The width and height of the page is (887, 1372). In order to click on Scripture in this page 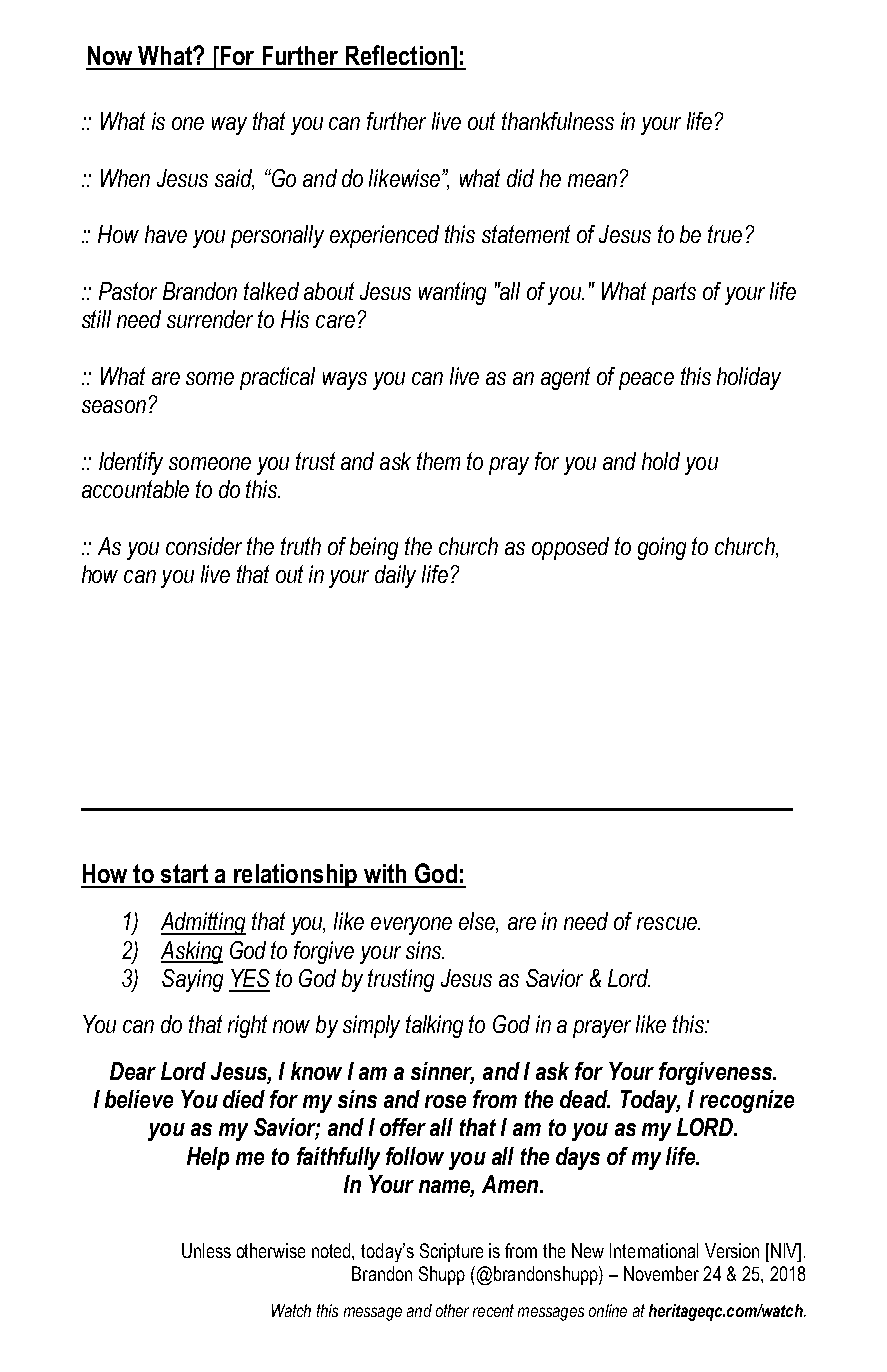, I will do `click(451, 1252)`.
